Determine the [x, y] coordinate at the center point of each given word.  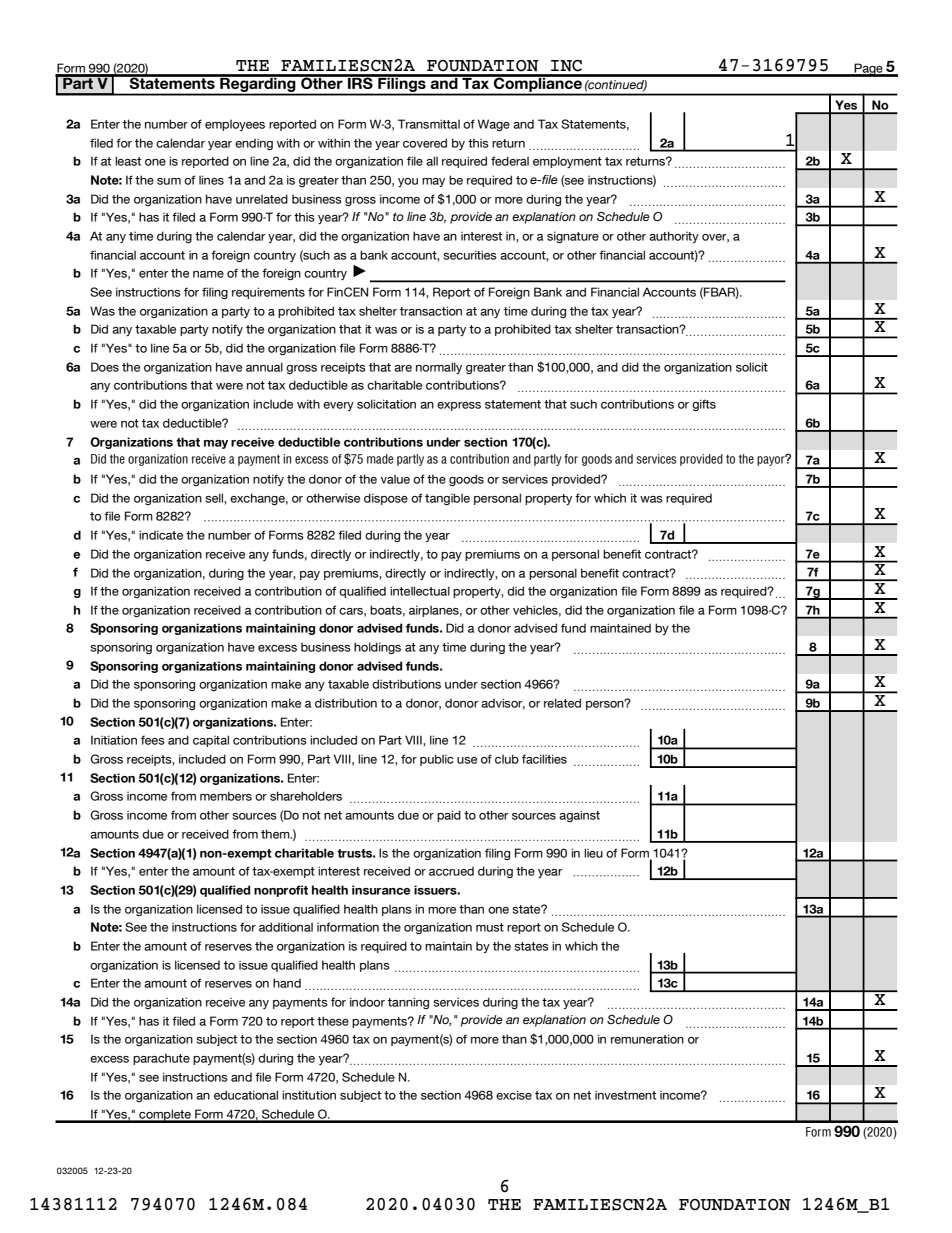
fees [153, 740]
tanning [408, 1003]
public [437, 760]
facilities [544, 759]
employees [235, 125]
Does [105, 367]
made [380, 459]
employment [567, 162]
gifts [704, 405]
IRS [360, 82]
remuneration [647, 1039]
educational [246, 1095]
